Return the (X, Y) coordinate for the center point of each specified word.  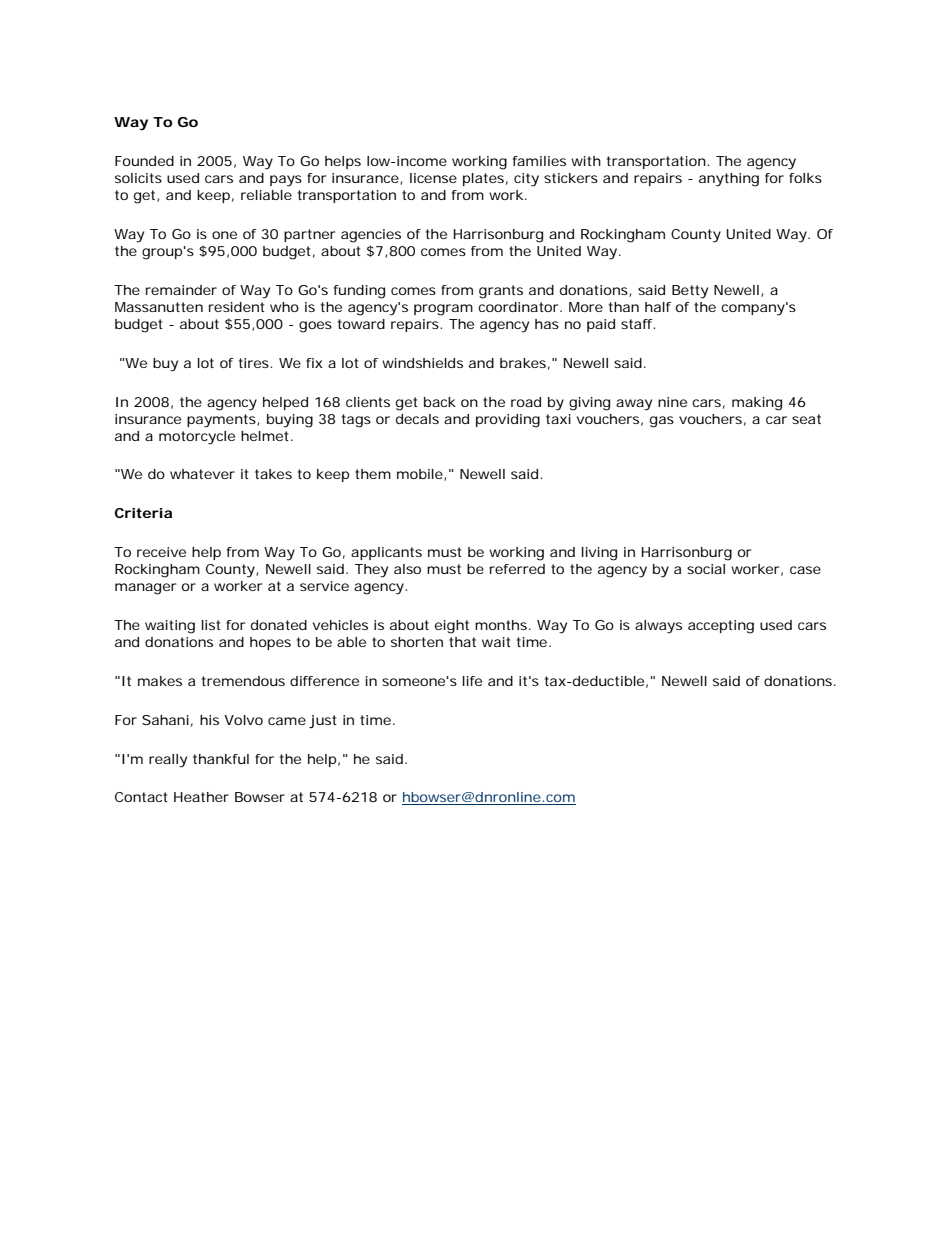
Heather (201, 797)
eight (452, 627)
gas (662, 422)
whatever (202, 474)
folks (805, 178)
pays (286, 181)
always (658, 627)
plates (483, 179)
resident (237, 307)
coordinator (518, 307)
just (323, 722)
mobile (420, 474)
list (211, 625)
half (658, 307)
